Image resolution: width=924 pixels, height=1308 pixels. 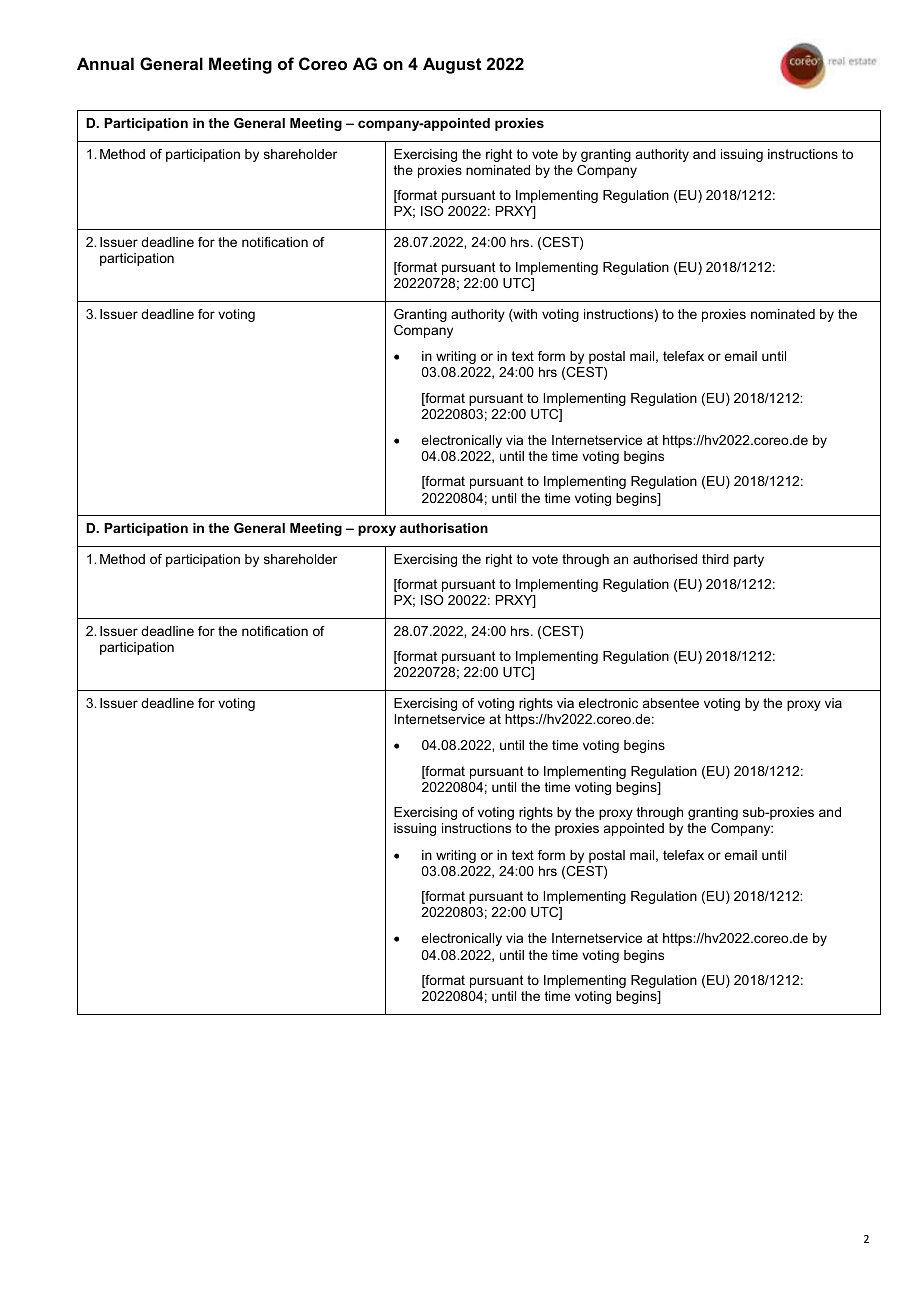 What do you see at coordinates (749, 560) in the screenshot?
I see `party` at bounding box center [749, 560].
